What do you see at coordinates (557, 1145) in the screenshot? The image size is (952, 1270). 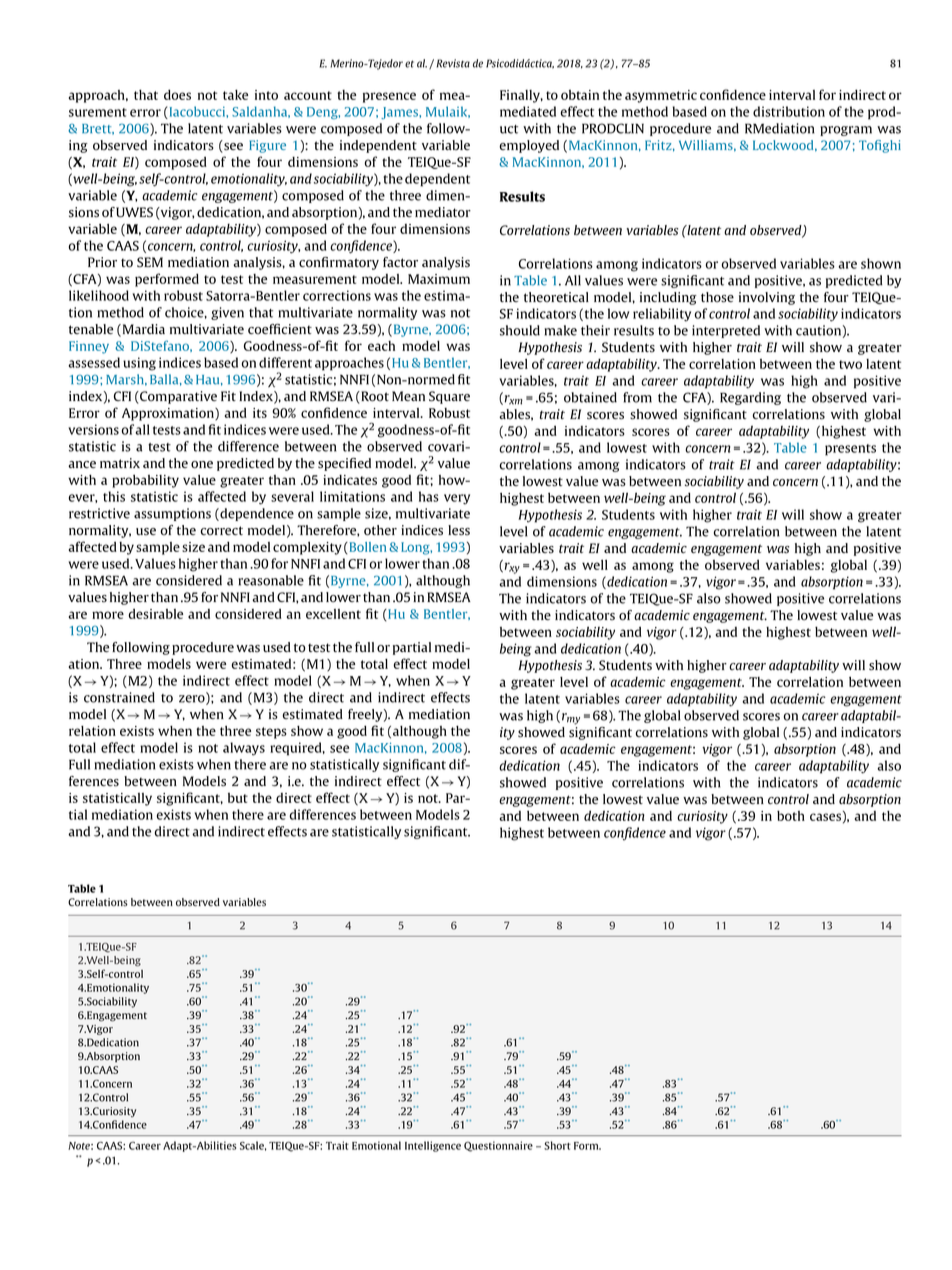 I see `Short` at bounding box center [557, 1145].
